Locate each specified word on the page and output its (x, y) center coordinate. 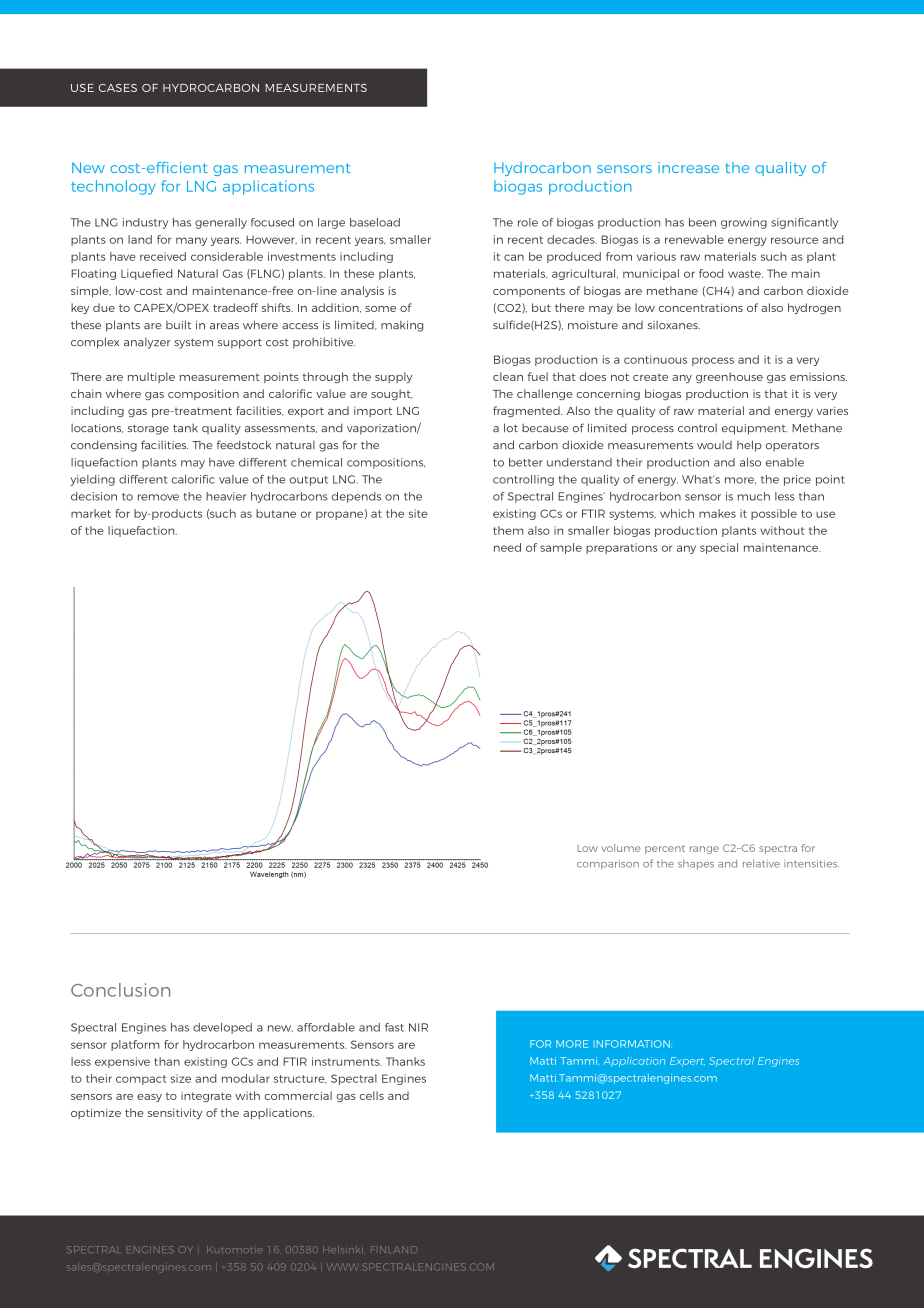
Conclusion (120, 990)
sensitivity (175, 1113)
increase (688, 167)
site (418, 513)
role (528, 222)
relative (761, 863)
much (754, 496)
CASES (118, 88)
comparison (608, 865)
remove (158, 497)
